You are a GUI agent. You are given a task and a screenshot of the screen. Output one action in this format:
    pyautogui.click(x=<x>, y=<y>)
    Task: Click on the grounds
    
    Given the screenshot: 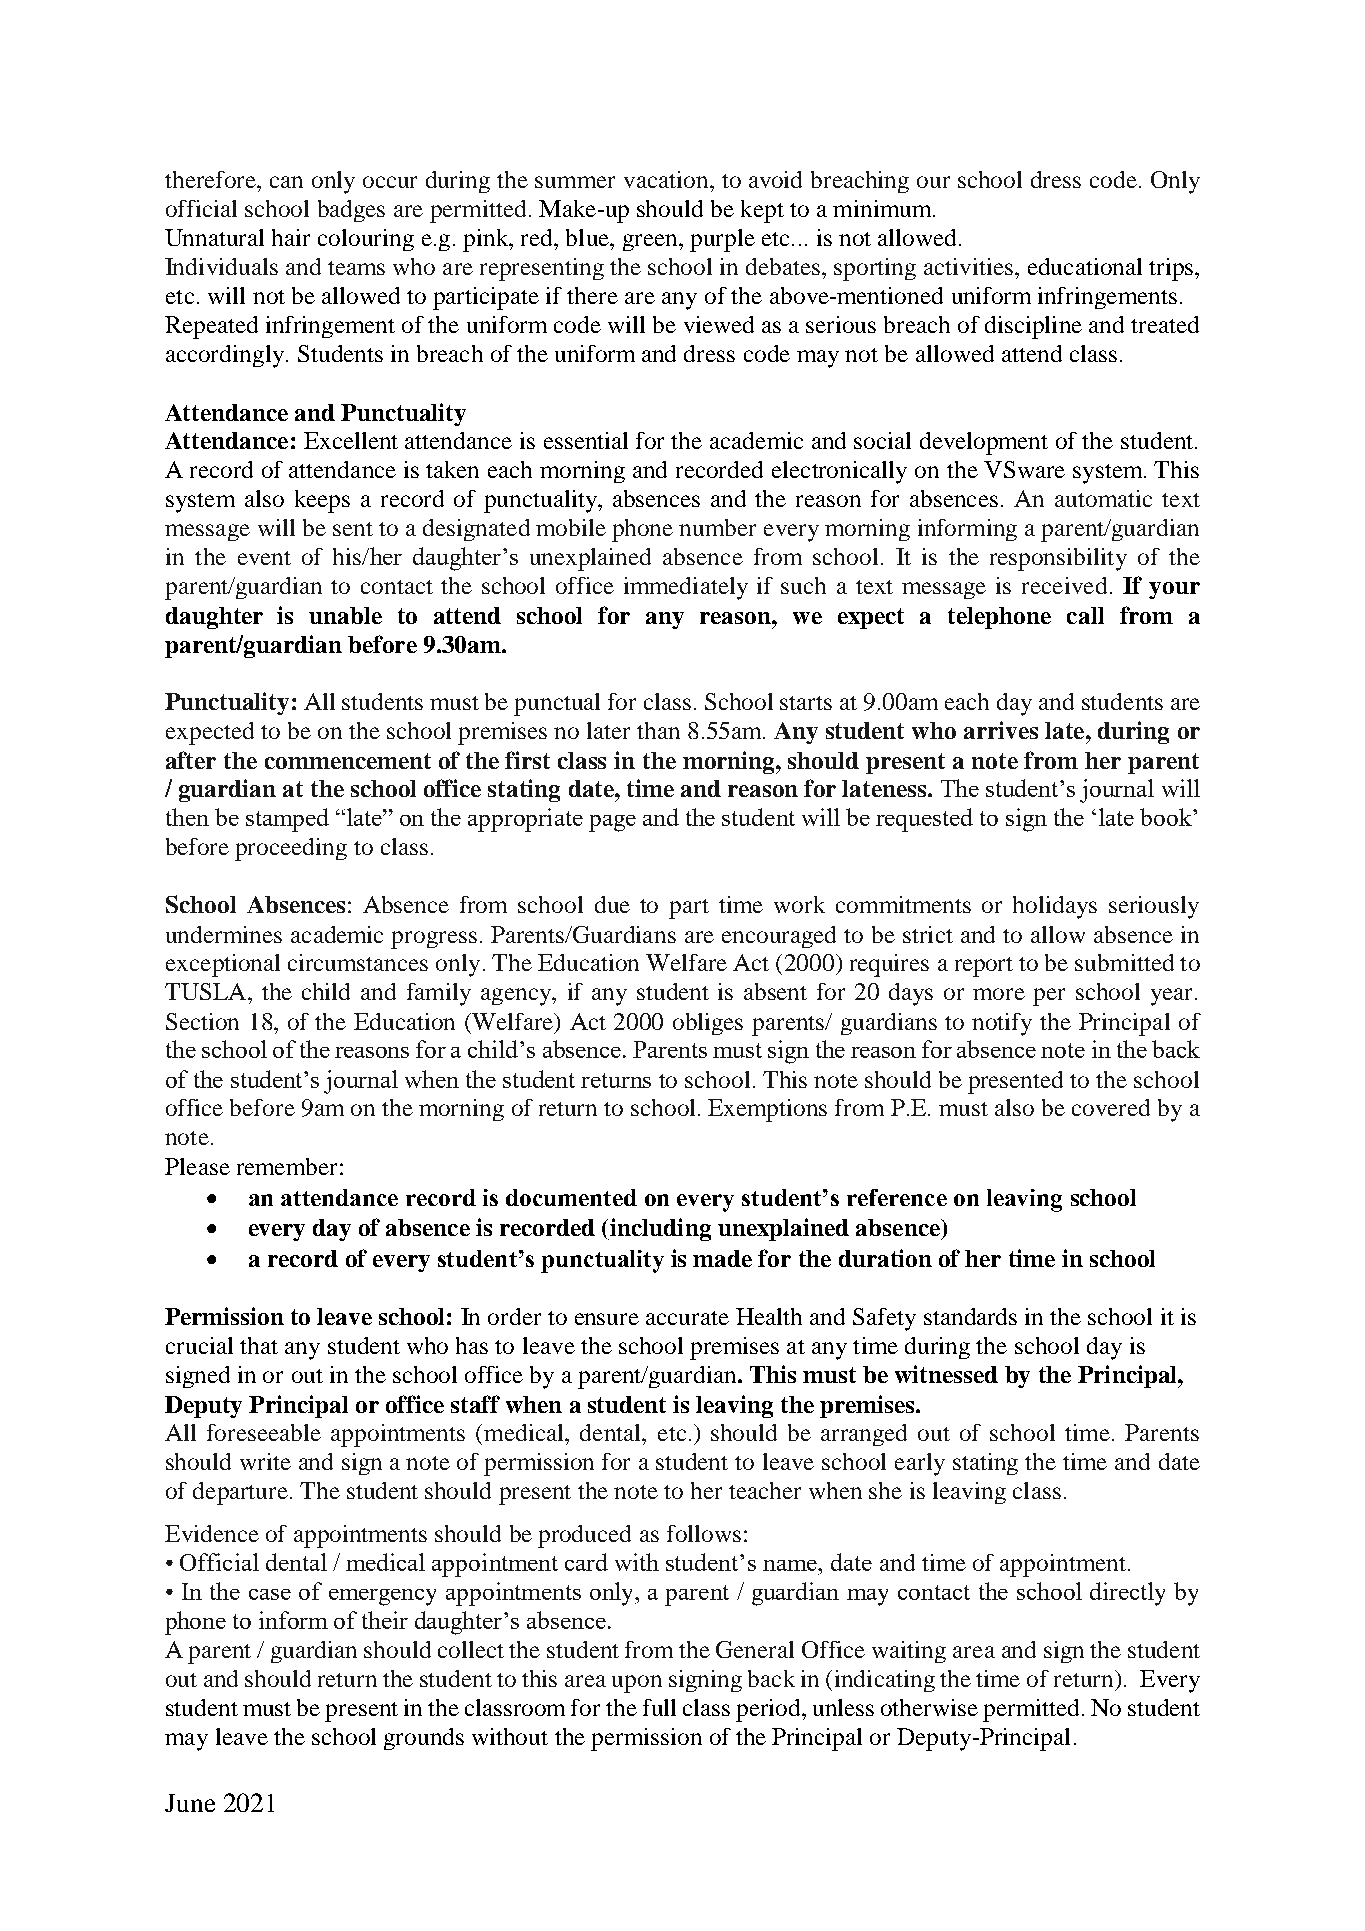 What is the action you would take?
    pyautogui.click(x=424, y=1739)
